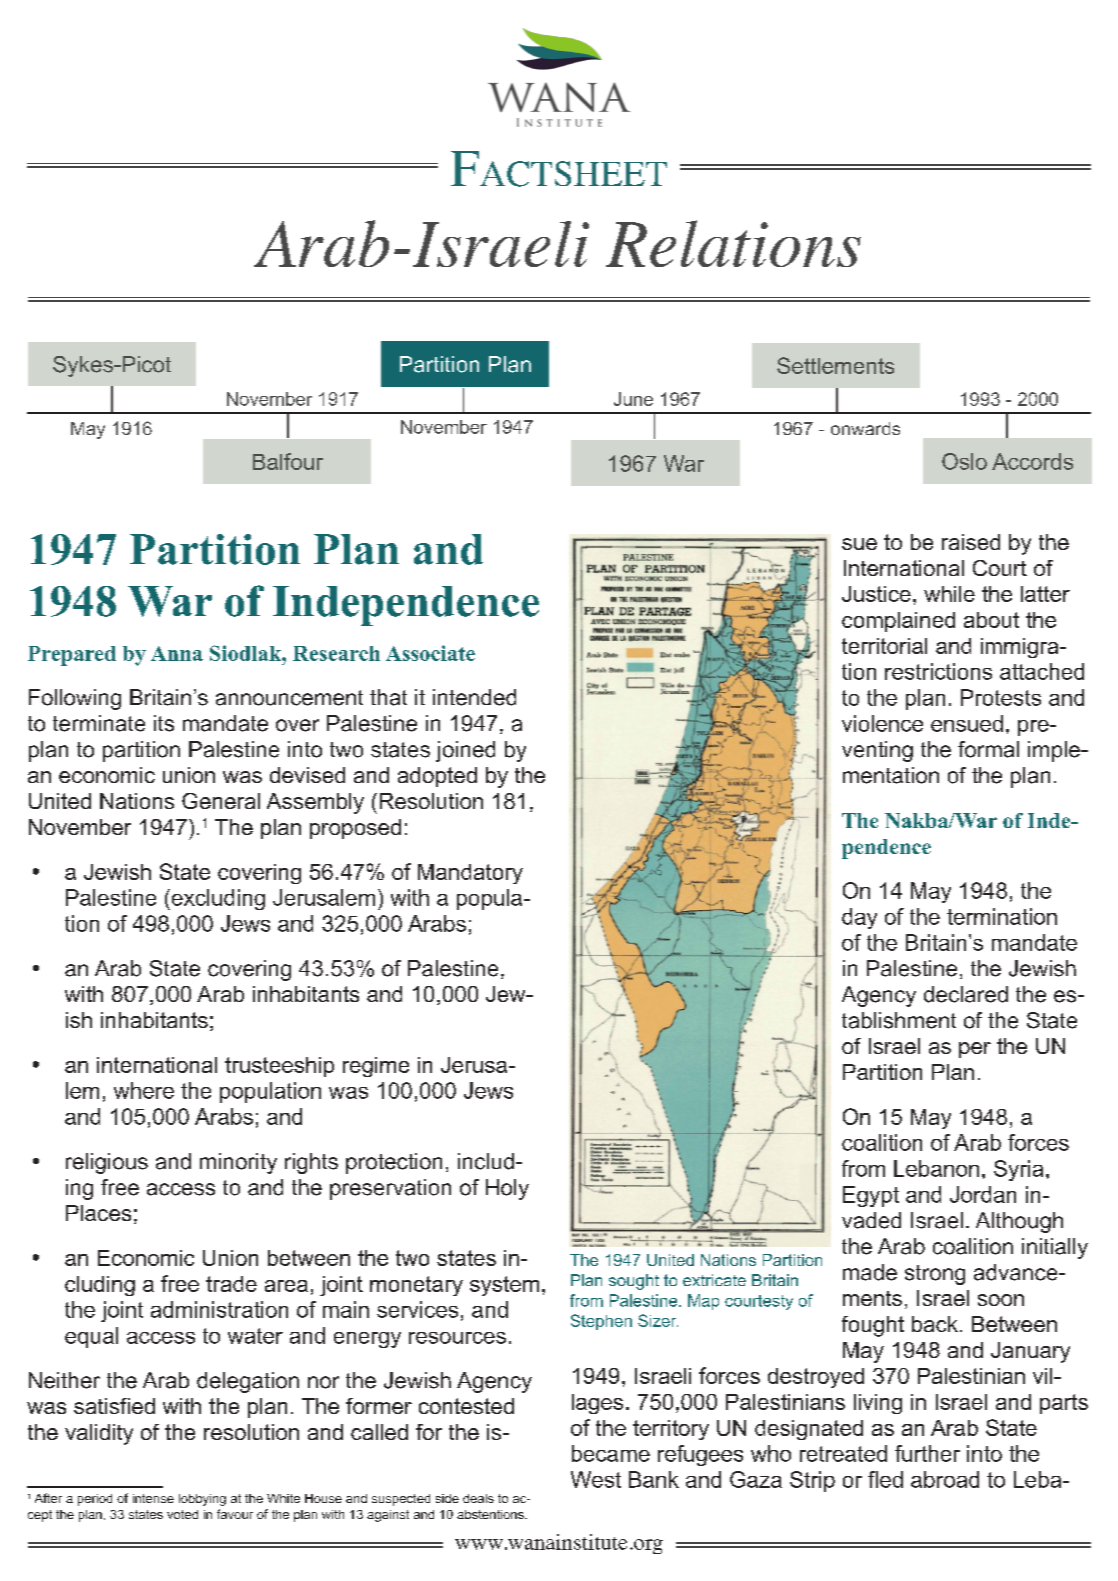  I want to click on Holy, so click(507, 1189).
